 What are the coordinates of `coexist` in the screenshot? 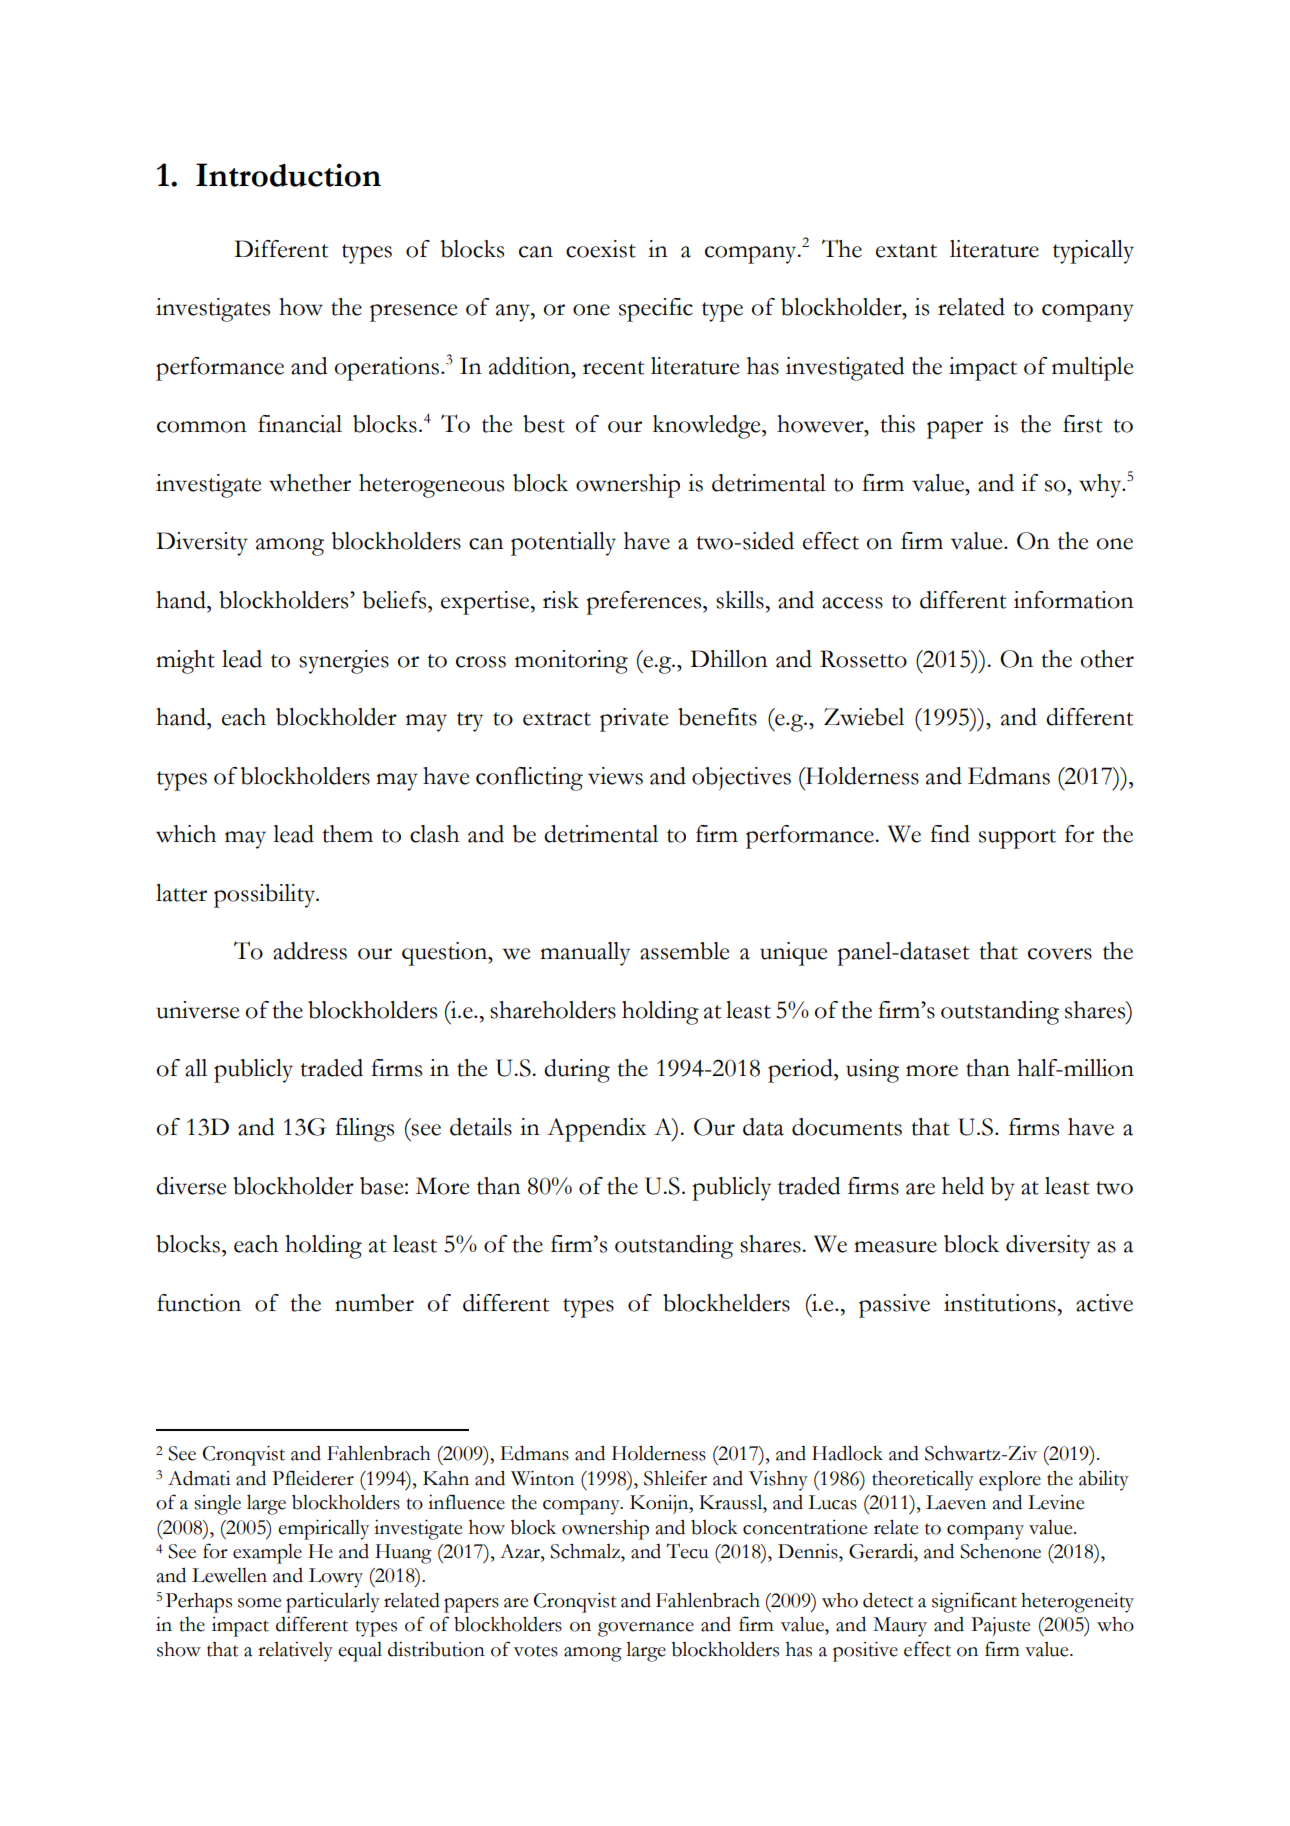 It's located at (601, 249).
